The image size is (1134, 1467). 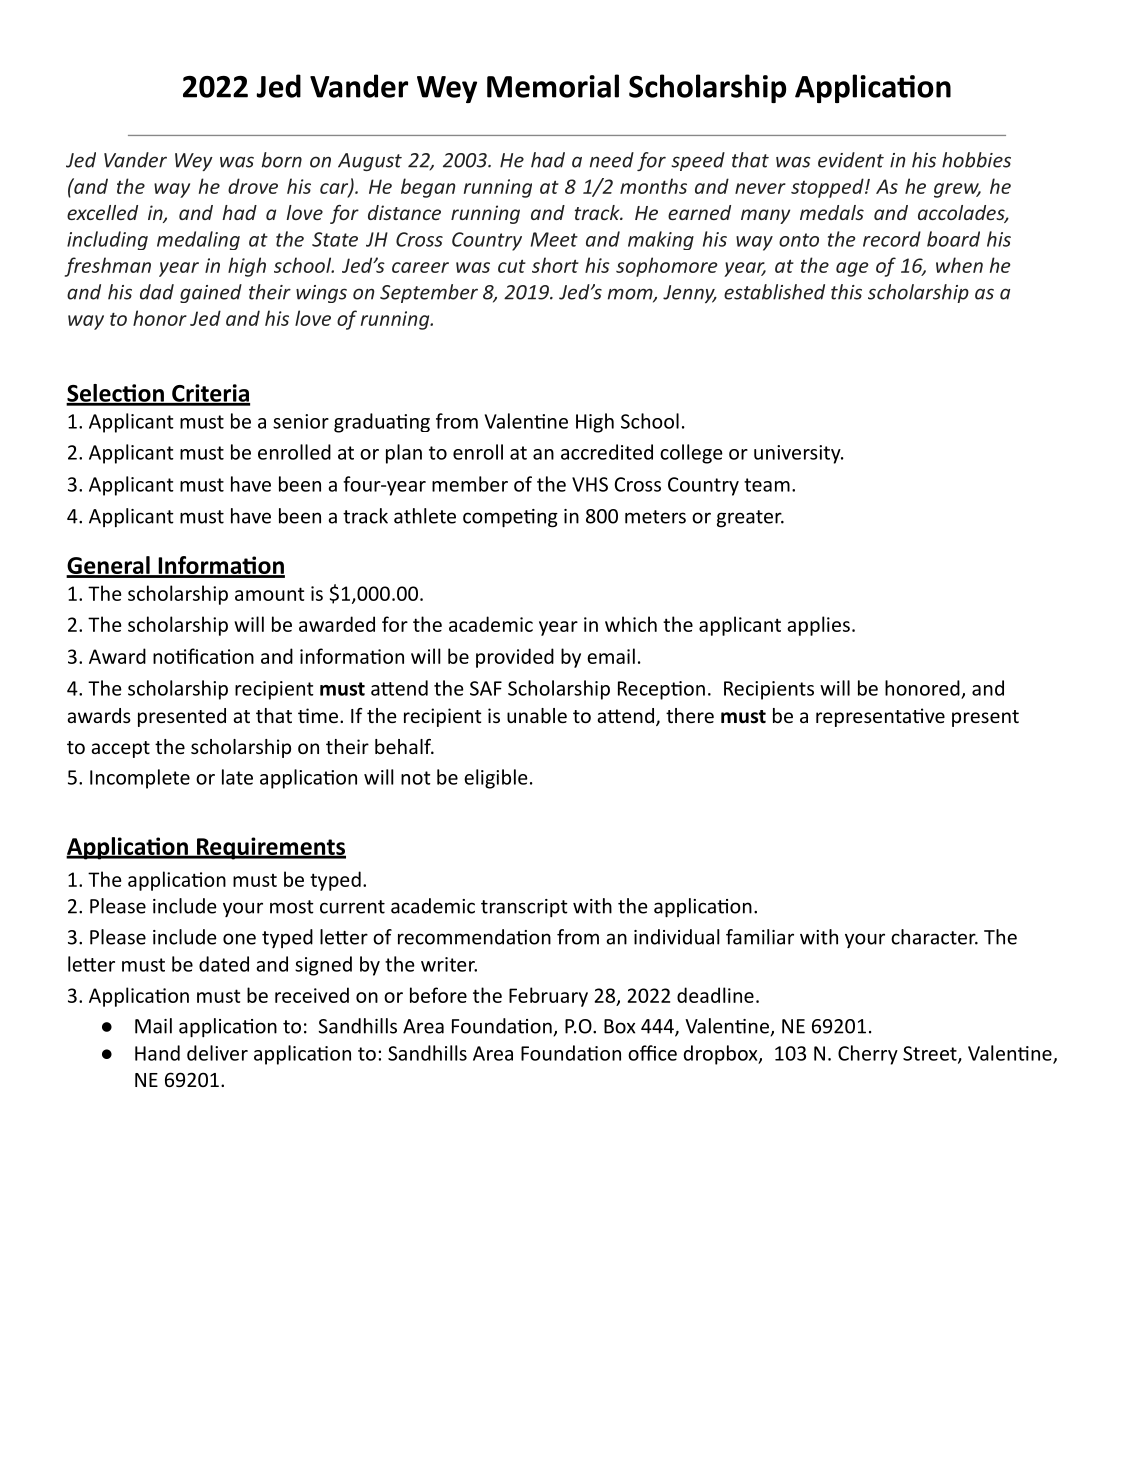 What do you see at coordinates (818, 626) in the screenshot?
I see `applies` at bounding box center [818, 626].
